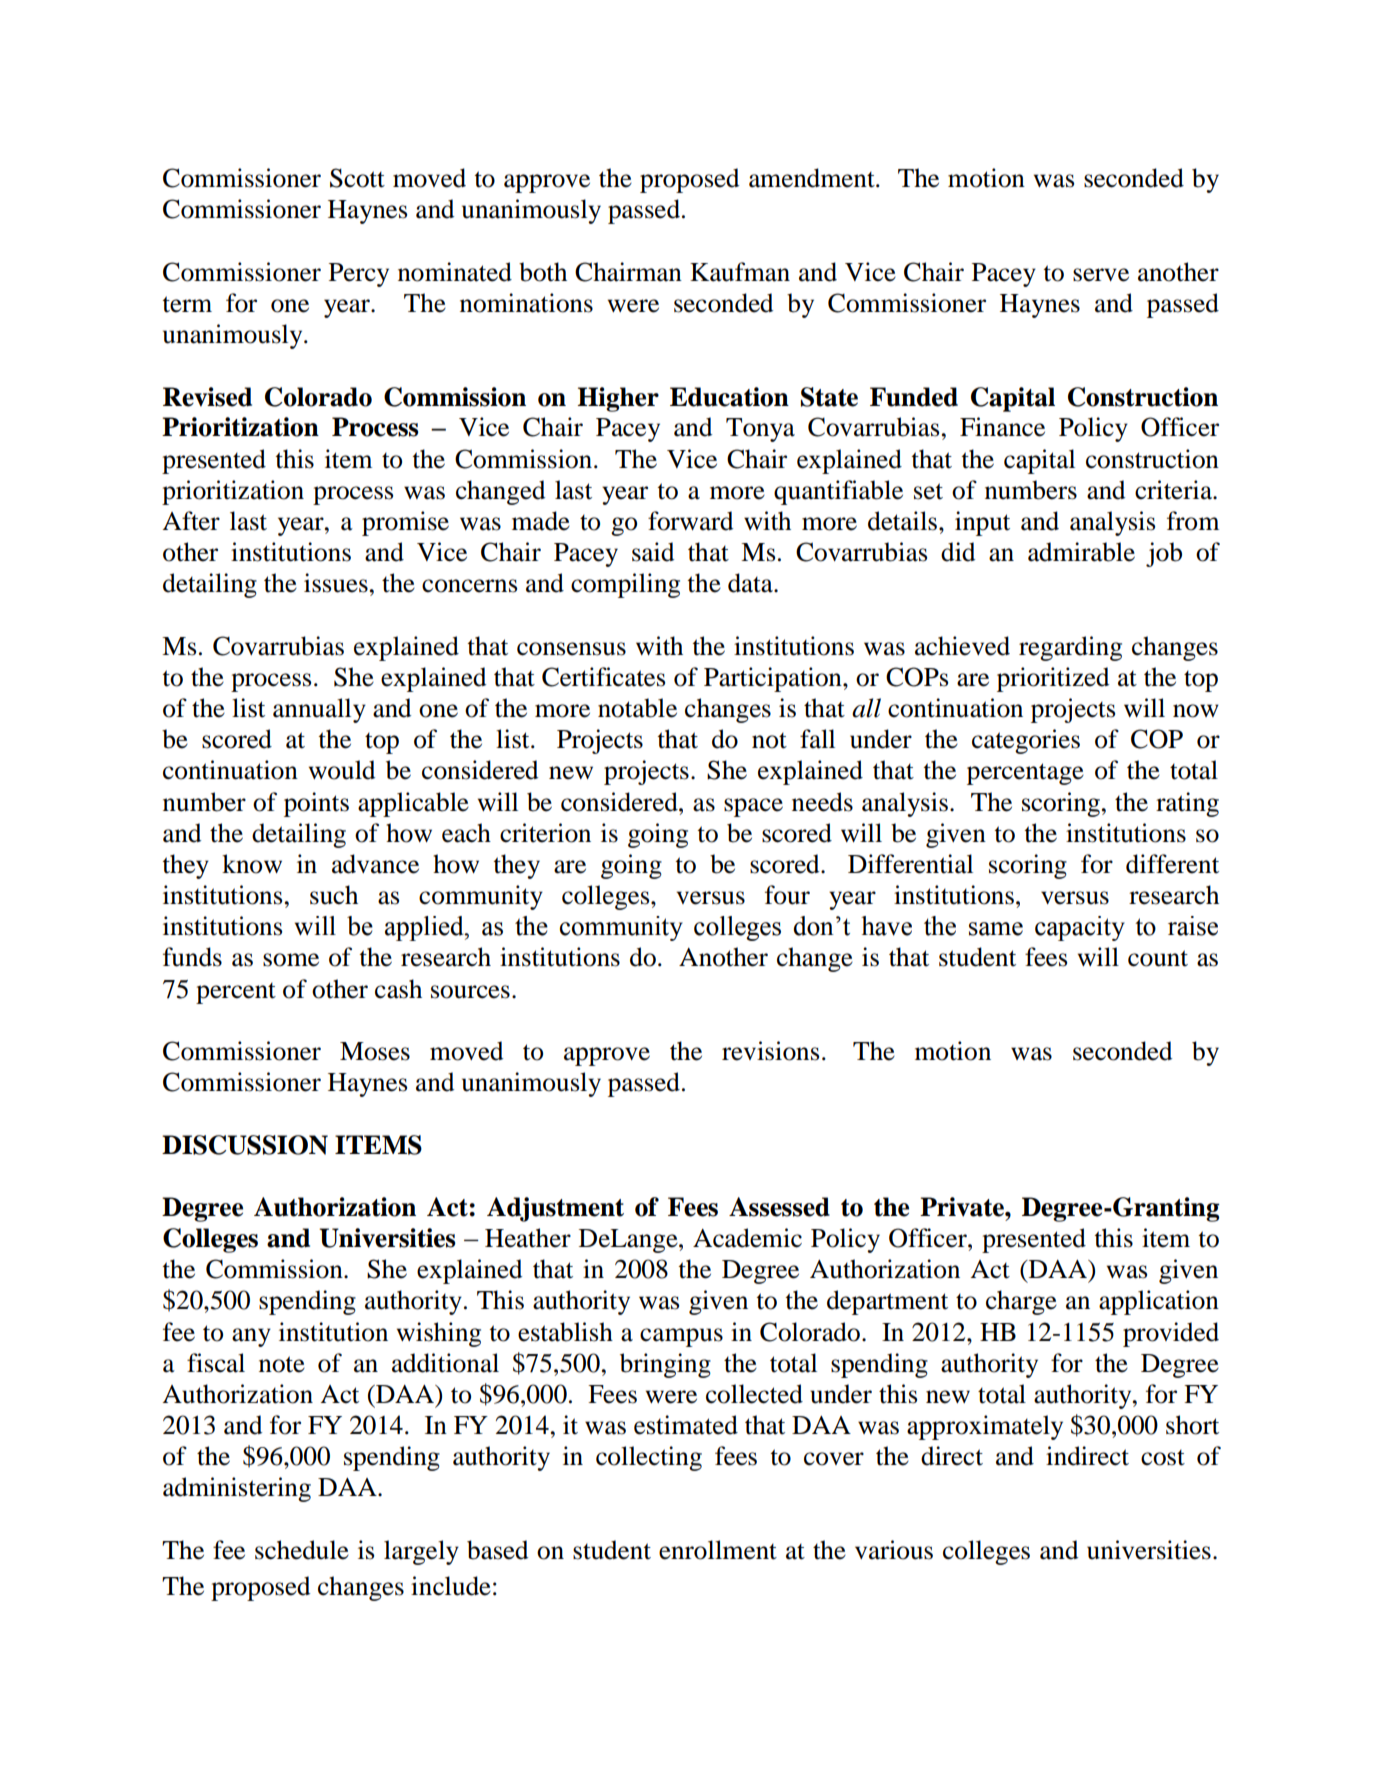 The image size is (1382, 1789). I want to click on such, so click(334, 895).
